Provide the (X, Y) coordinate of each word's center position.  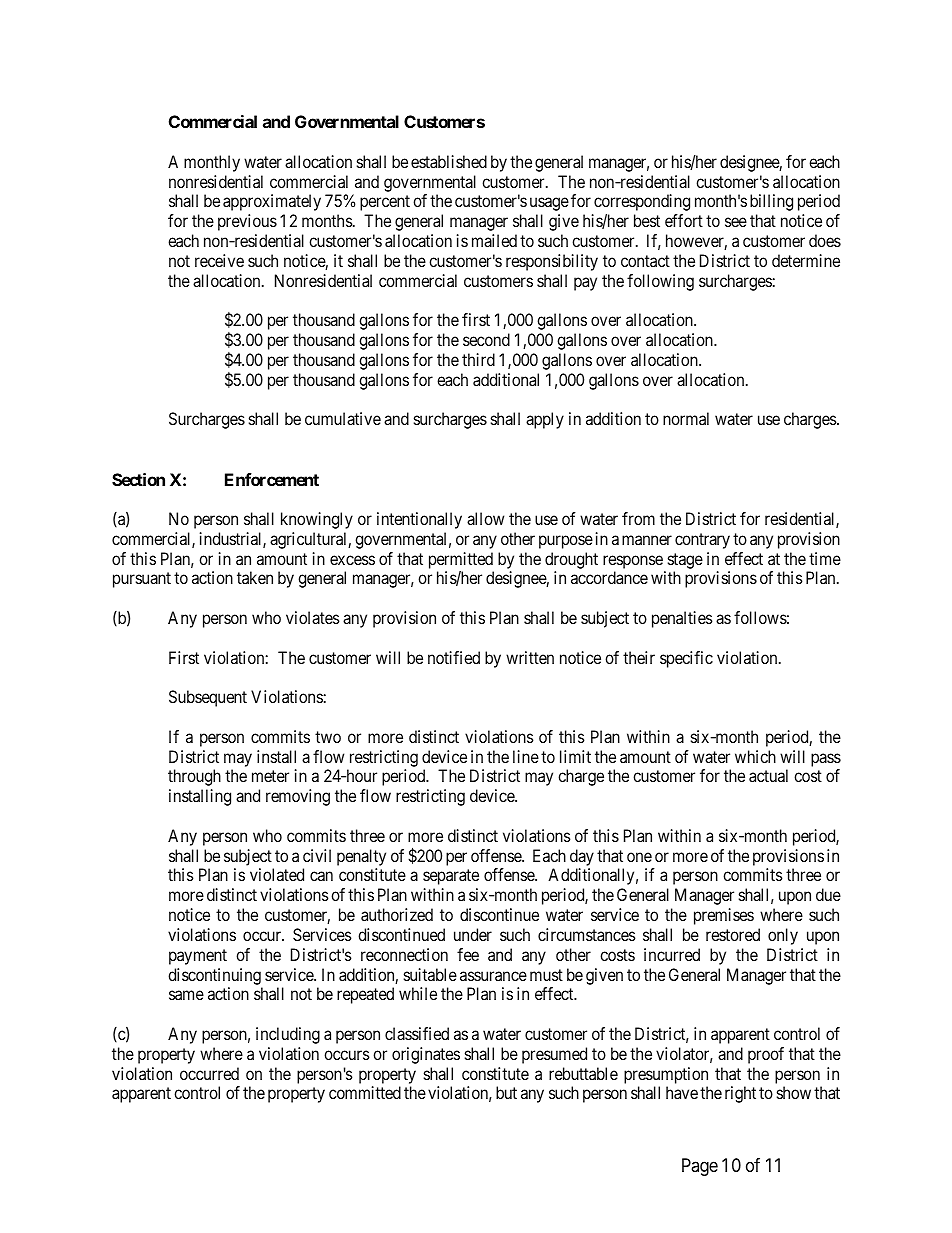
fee (468, 954)
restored (733, 934)
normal (686, 418)
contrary (702, 541)
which (755, 756)
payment (198, 957)
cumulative (343, 418)
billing (771, 202)
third (478, 359)
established (449, 161)
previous (247, 222)
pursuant (142, 580)
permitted (461, 560)
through (194, 777)
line (526, 756)
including (288, 1035)
